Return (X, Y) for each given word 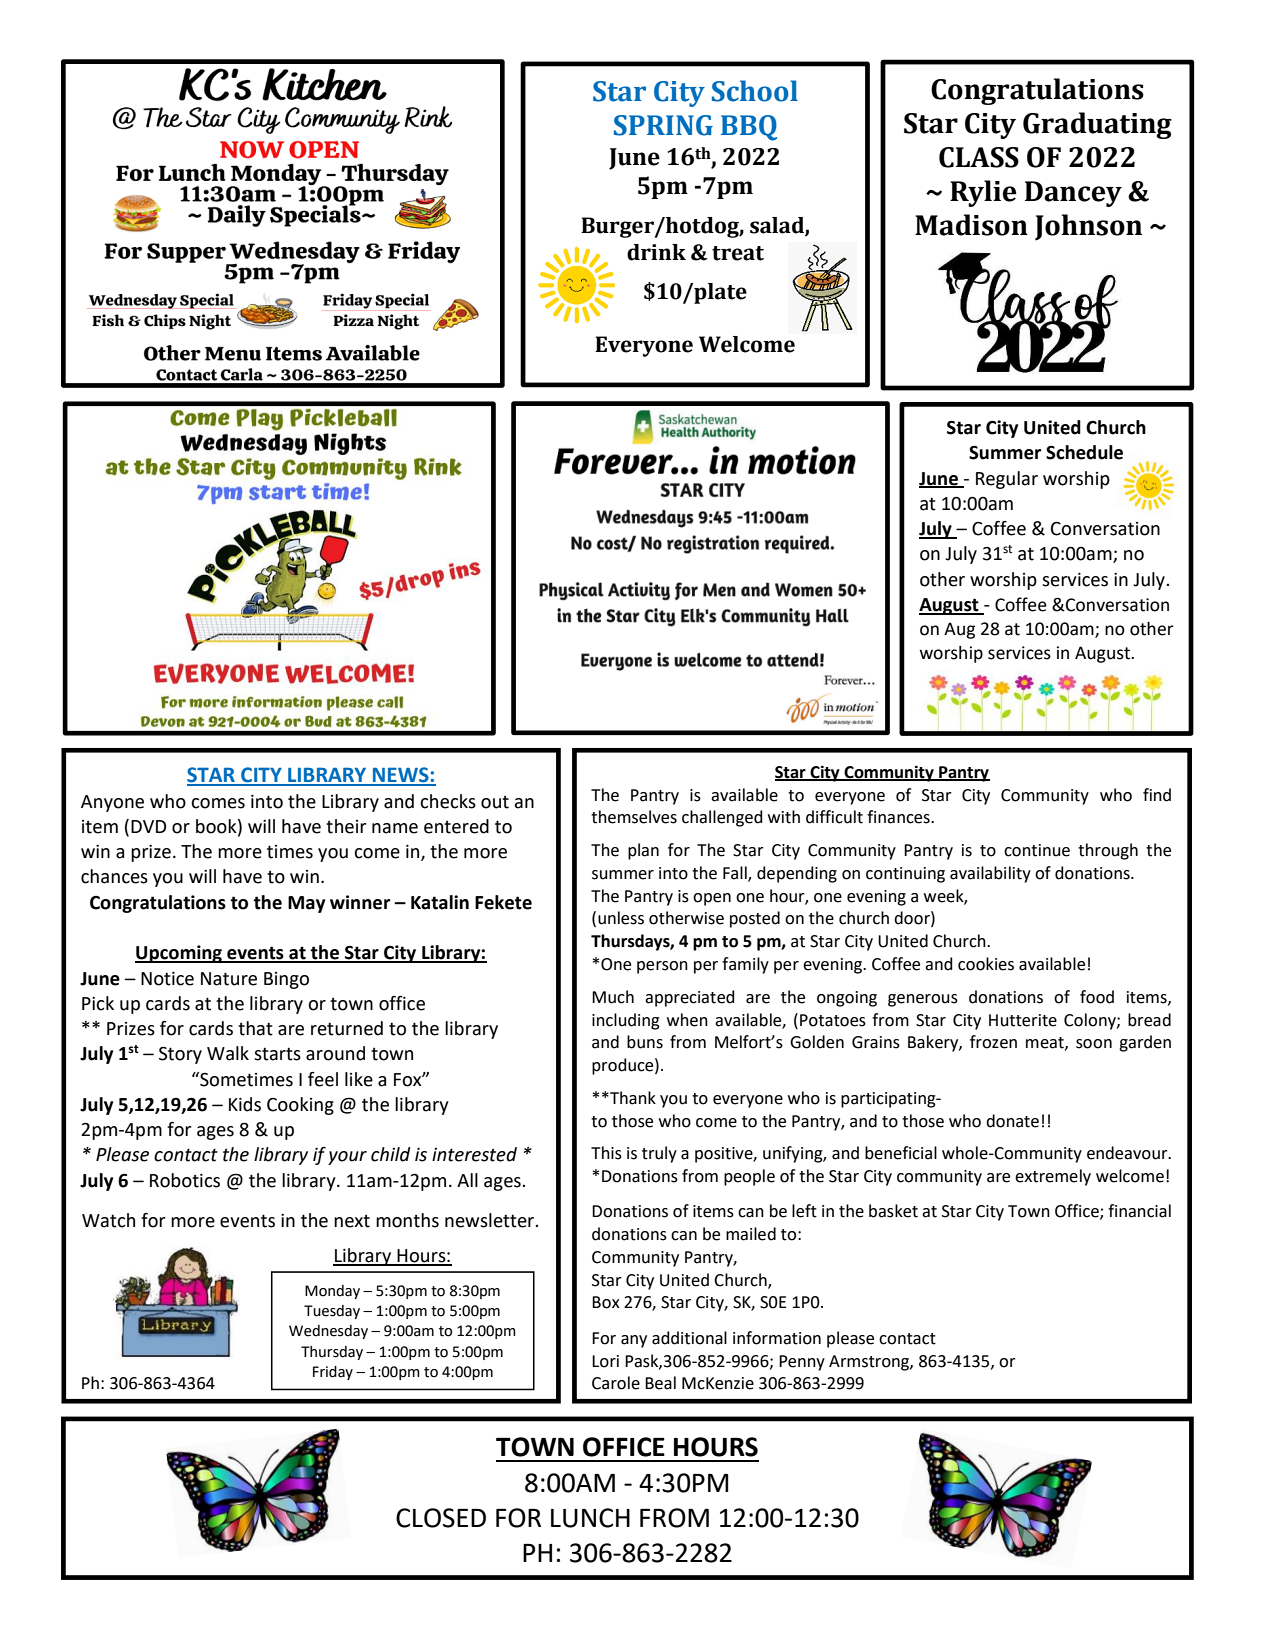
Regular (1007, 480)
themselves (634, 817)
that (255, 1028)
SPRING (663, 125)
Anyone (112, 803)
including (626, 1021)
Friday (333, 1373)
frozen (993, 1042)
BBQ (749, 128)
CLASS (979, 157)
